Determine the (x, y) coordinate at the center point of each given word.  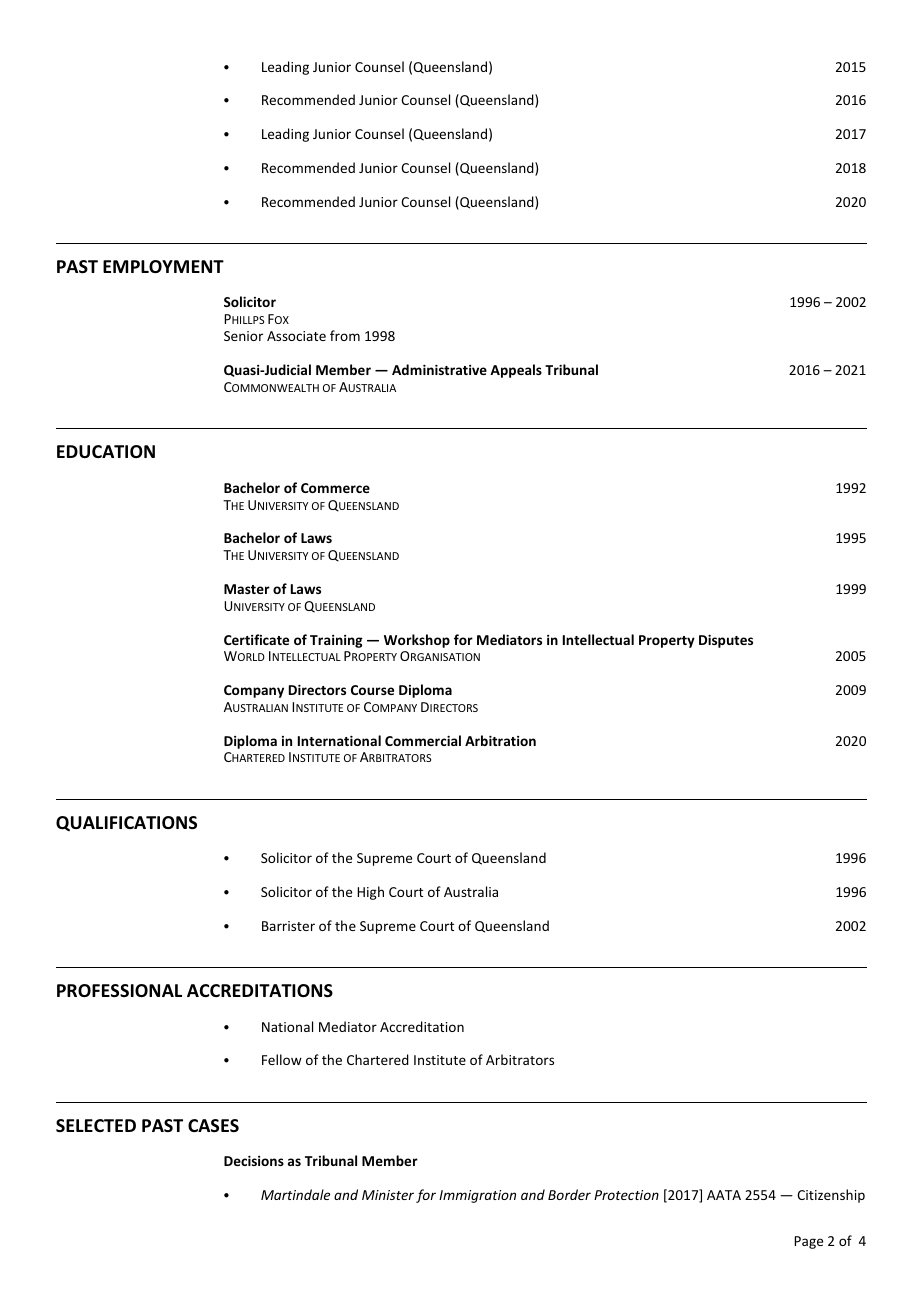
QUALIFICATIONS (126, 823)
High (370, 893)
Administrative (439, 369)
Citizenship (831, 1196)
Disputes (726, 641)
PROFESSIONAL (119, 990)
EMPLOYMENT (163, 266)
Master (247, 589)
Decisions (254, 1161)
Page (808, 1242)
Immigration (477, 1196)
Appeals (516, 371)
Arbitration (500, 740)
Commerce (335, 488)
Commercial (423, 740)
